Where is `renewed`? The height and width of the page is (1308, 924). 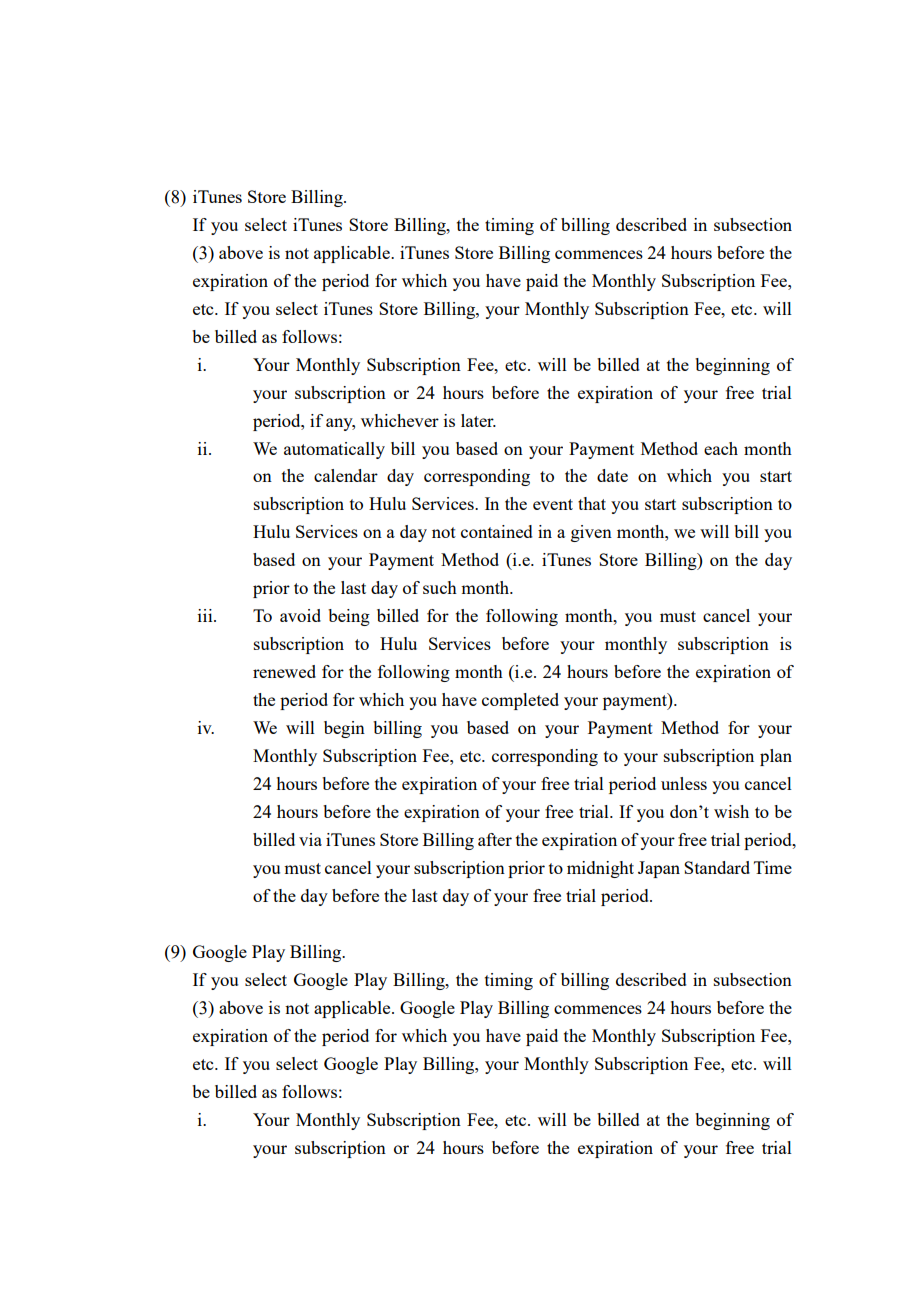 renewed is located at coordinates (284, 671).
